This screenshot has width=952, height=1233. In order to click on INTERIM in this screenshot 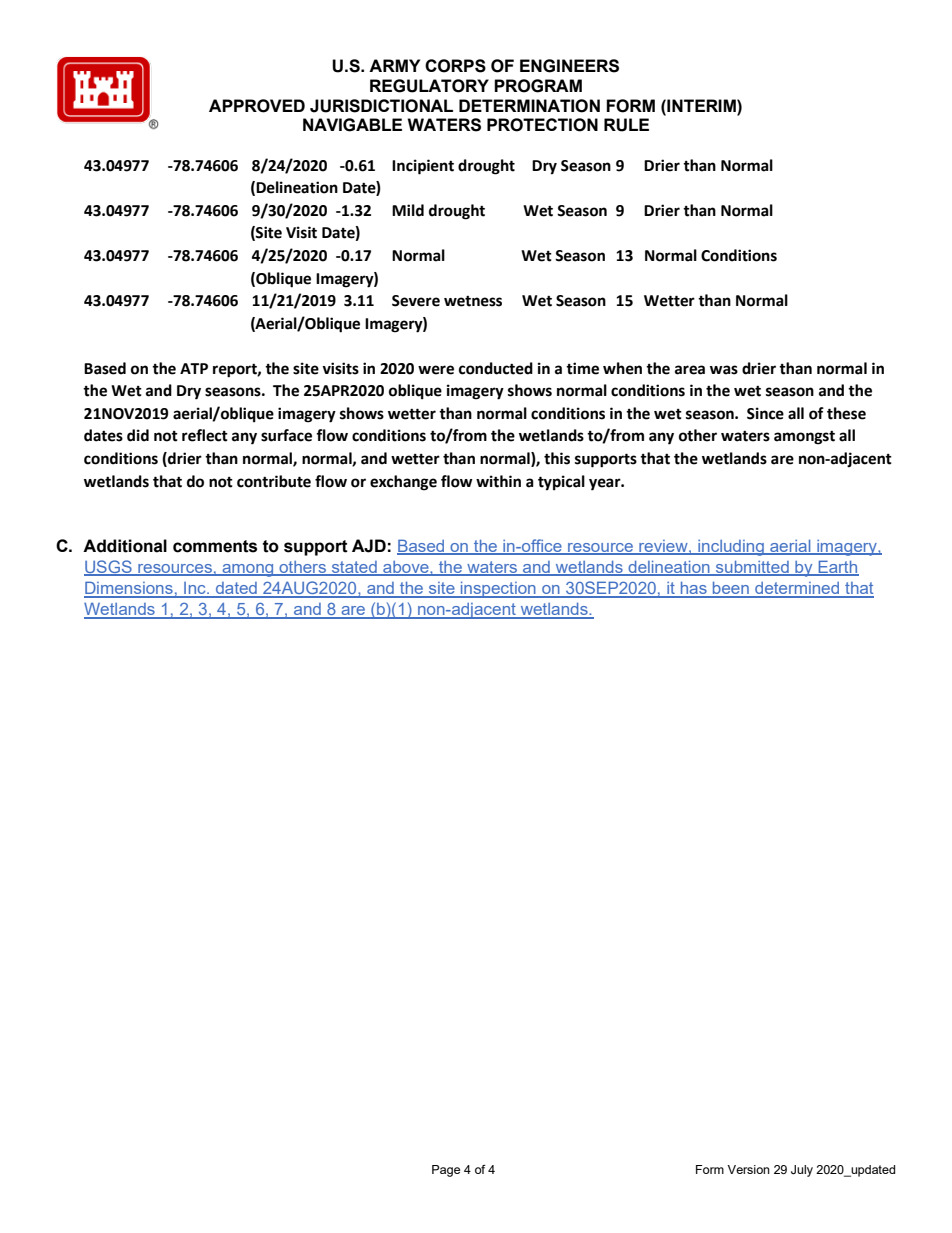, I will do `click(701, 105)`.
